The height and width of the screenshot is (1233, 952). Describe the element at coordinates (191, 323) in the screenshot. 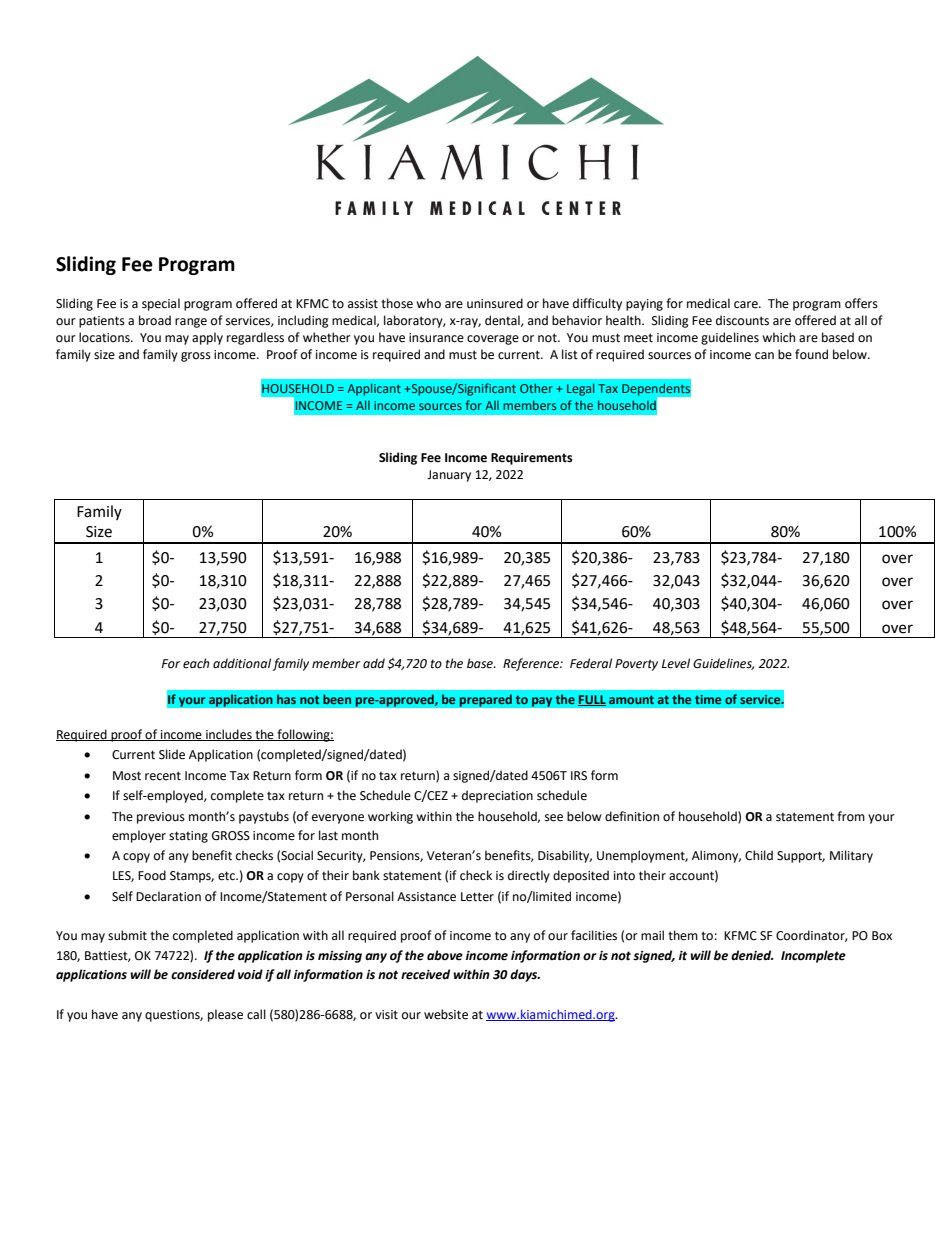

I see `range` at that location.
